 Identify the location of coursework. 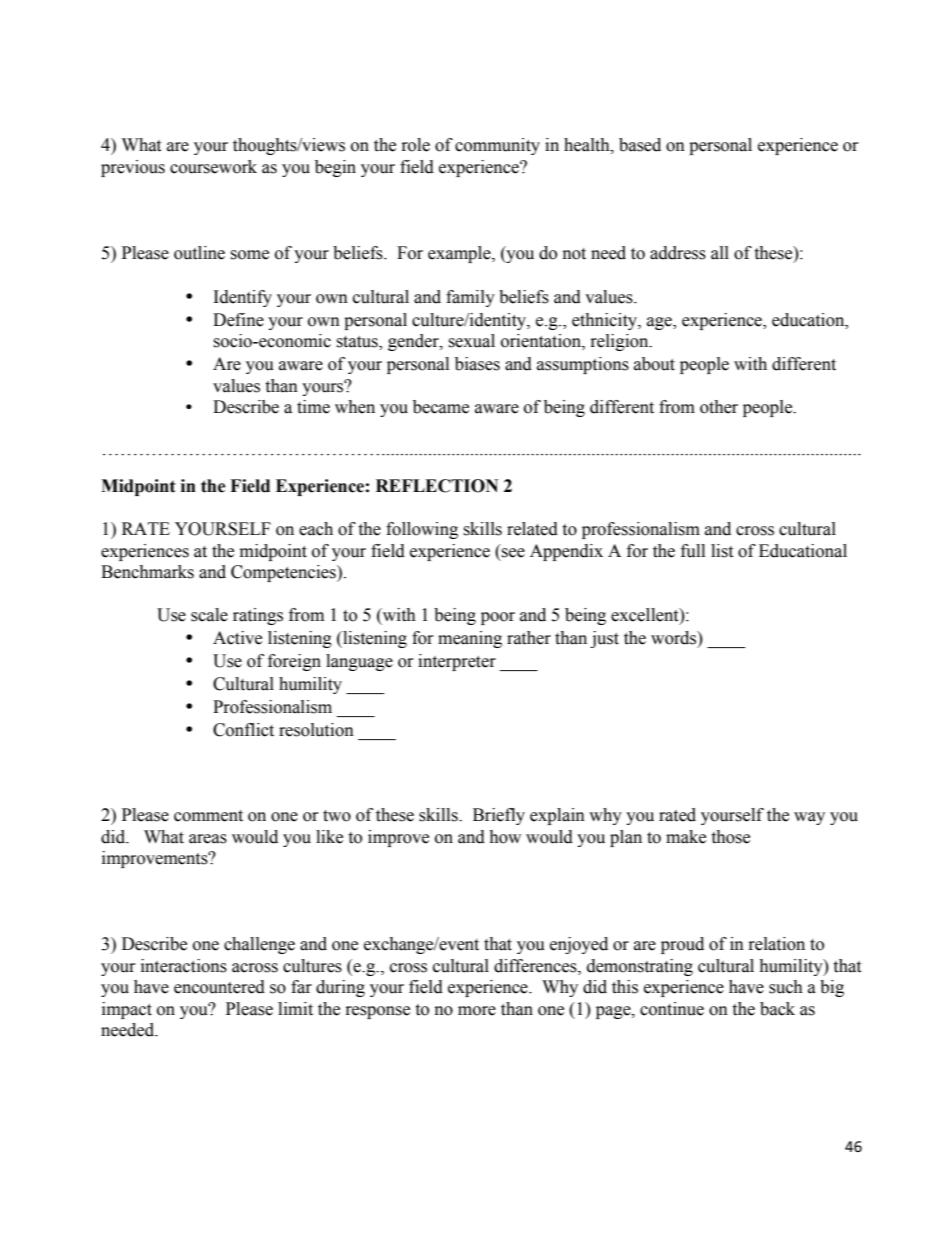
(213, 167).
